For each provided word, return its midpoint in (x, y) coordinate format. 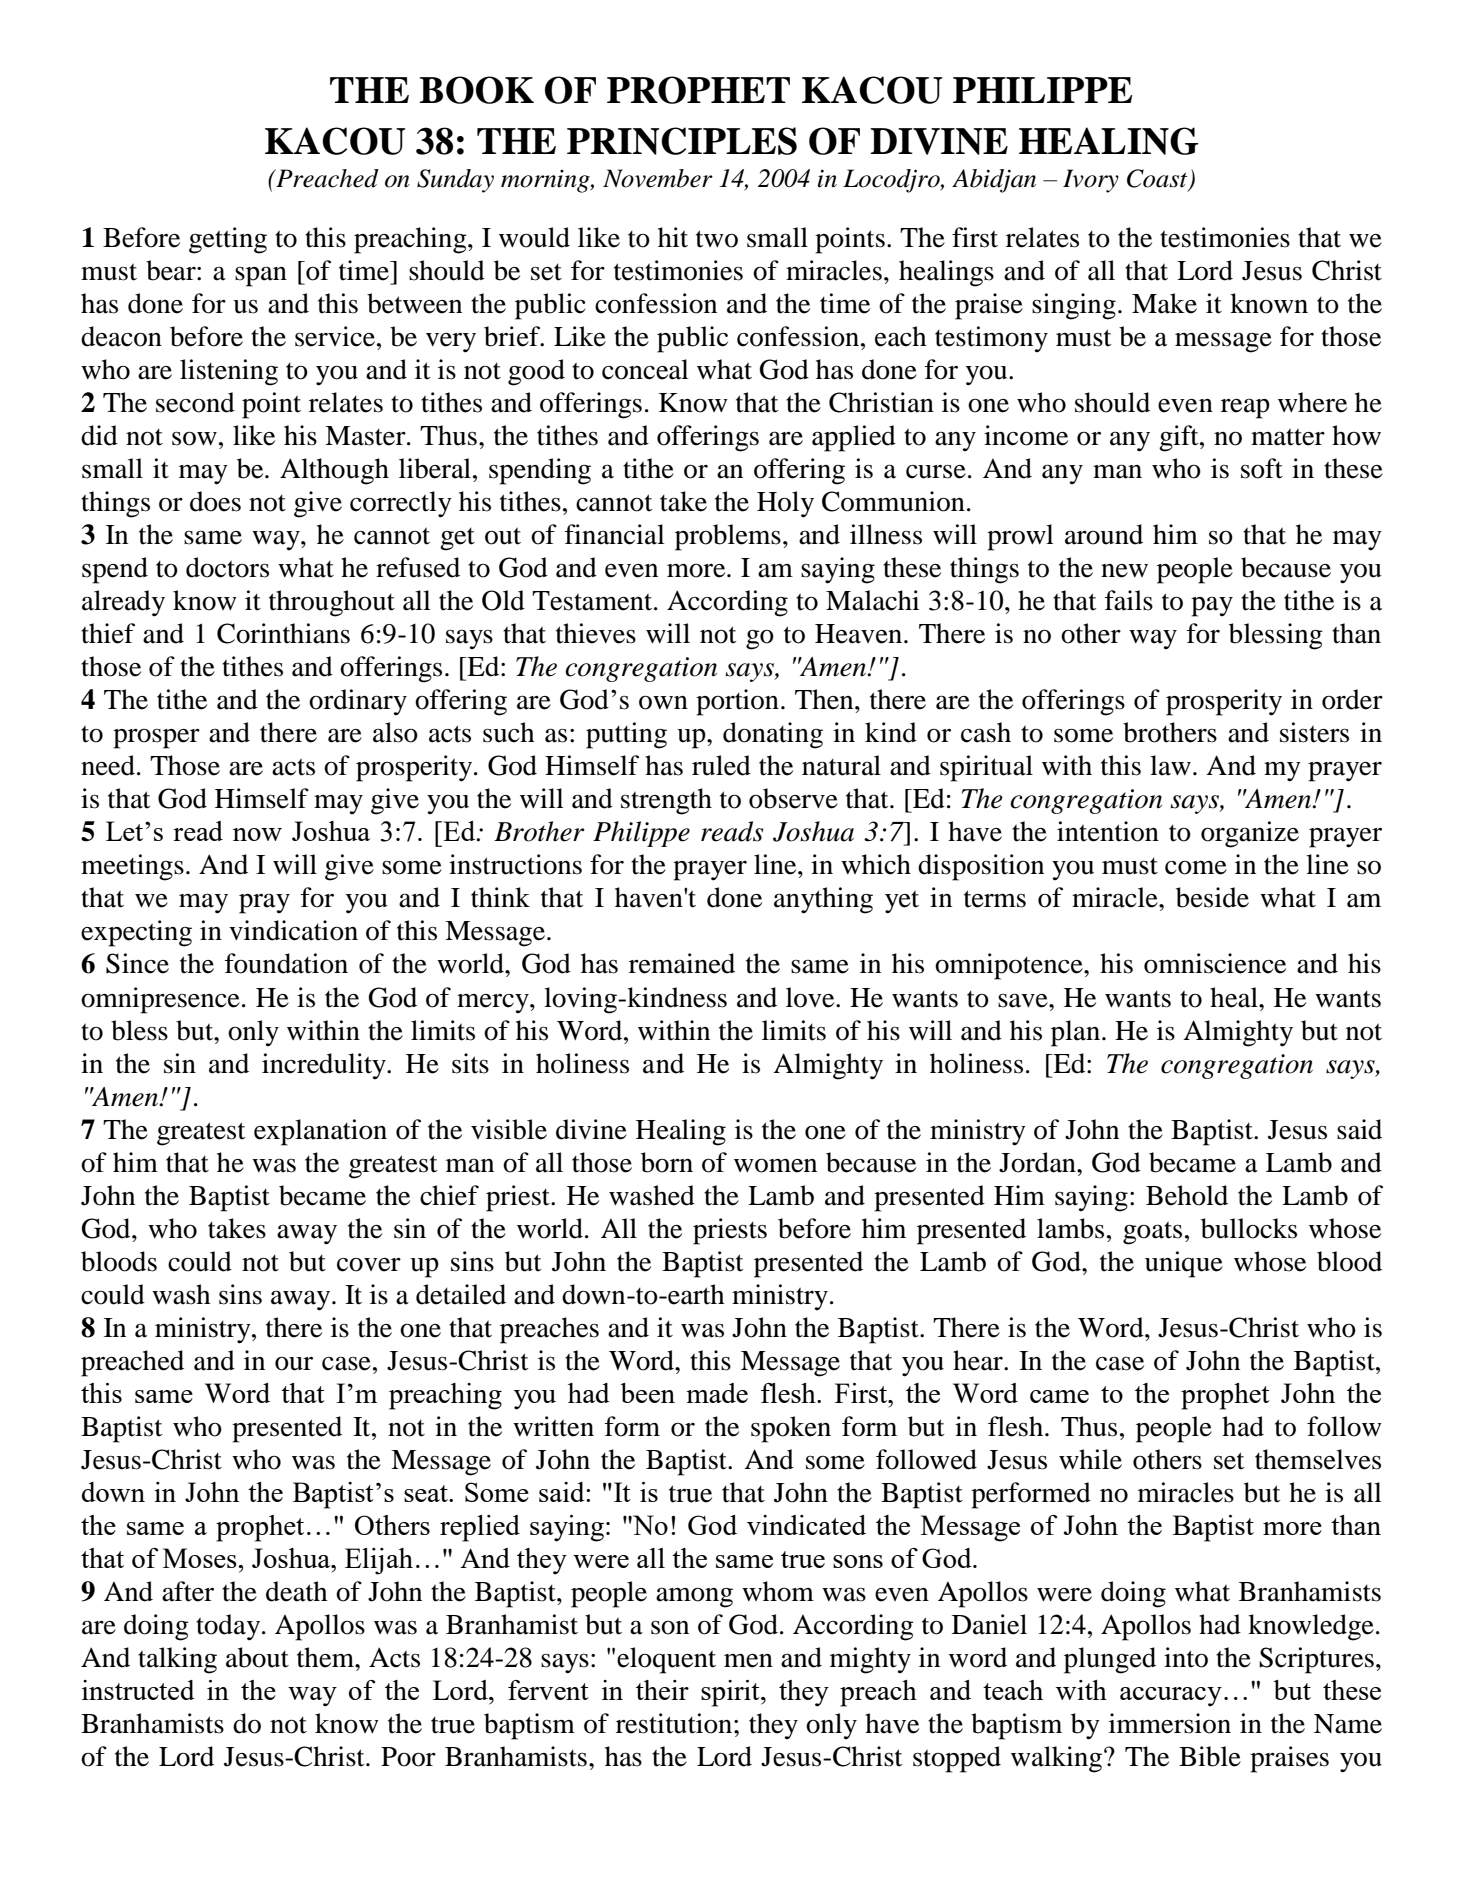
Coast (1158, 179)
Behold (1187, 1195)
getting (228, 240)
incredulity (325, 1066)
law (1170, 765)
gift (1180, 438)
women (775, 1165)
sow (194, 438)
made (717, 1393)
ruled (721, 765)
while (1090, 1459)
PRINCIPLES (682, 141)
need (108, 765)
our (294, 1364)
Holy (785, 504)
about (257, 1657)
